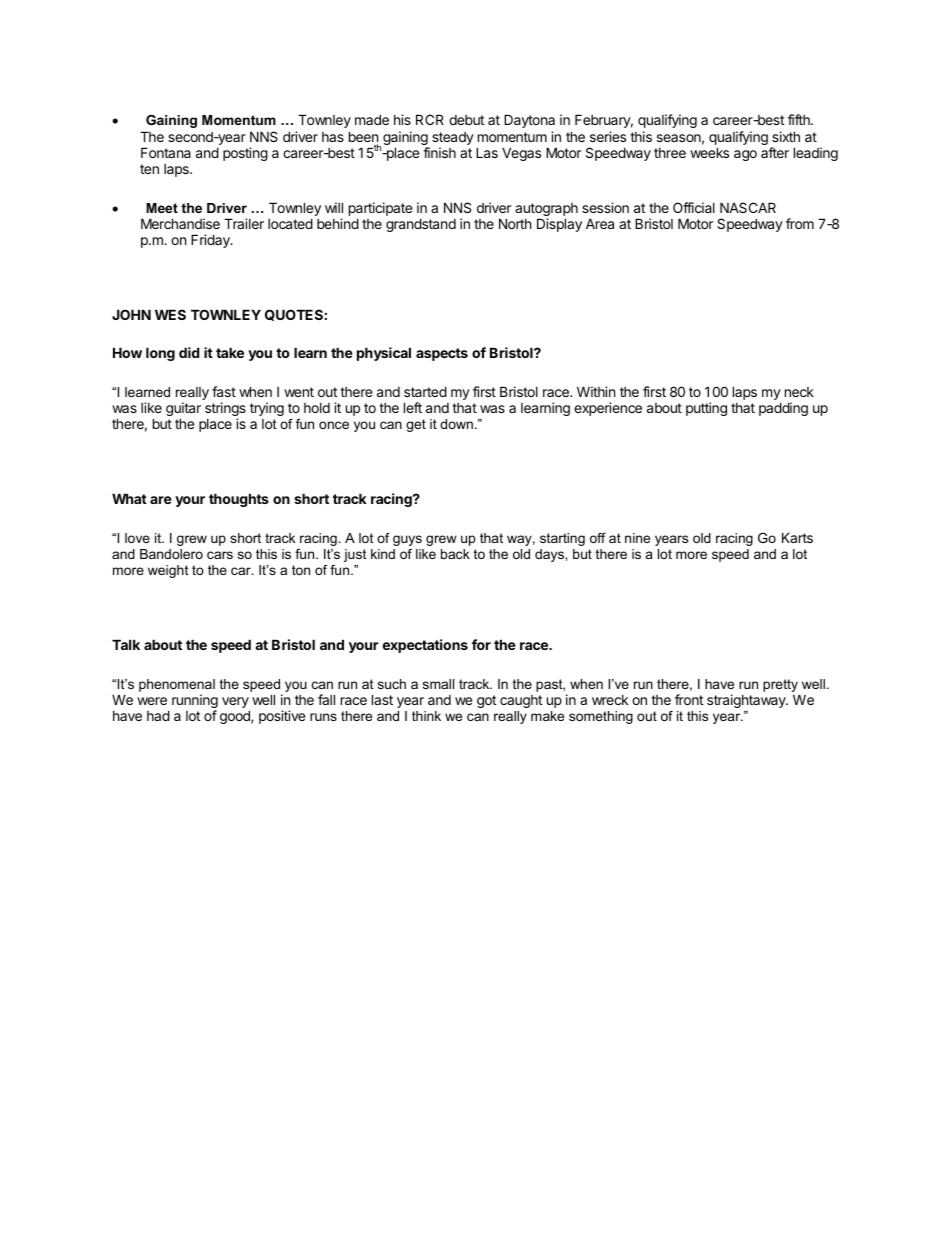 Image resolution: width=952 pixels, height=1233 pixels. I want to click on Karts, so click(797, 537).
